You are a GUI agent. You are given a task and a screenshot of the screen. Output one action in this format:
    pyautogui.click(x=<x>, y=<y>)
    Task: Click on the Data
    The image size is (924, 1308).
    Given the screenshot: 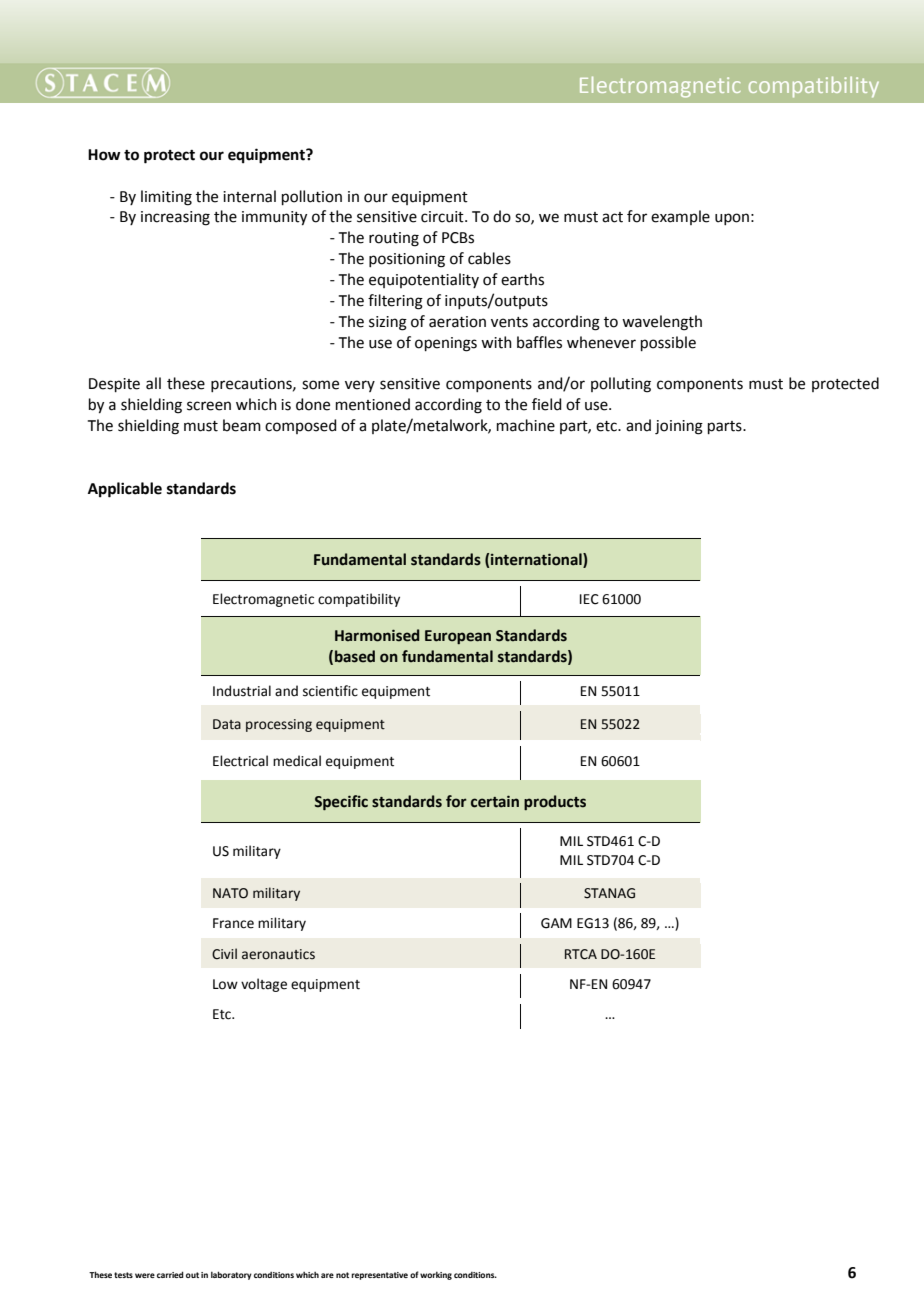 What is the action you would take?
    pyautogui.click(x=227, y=724)
